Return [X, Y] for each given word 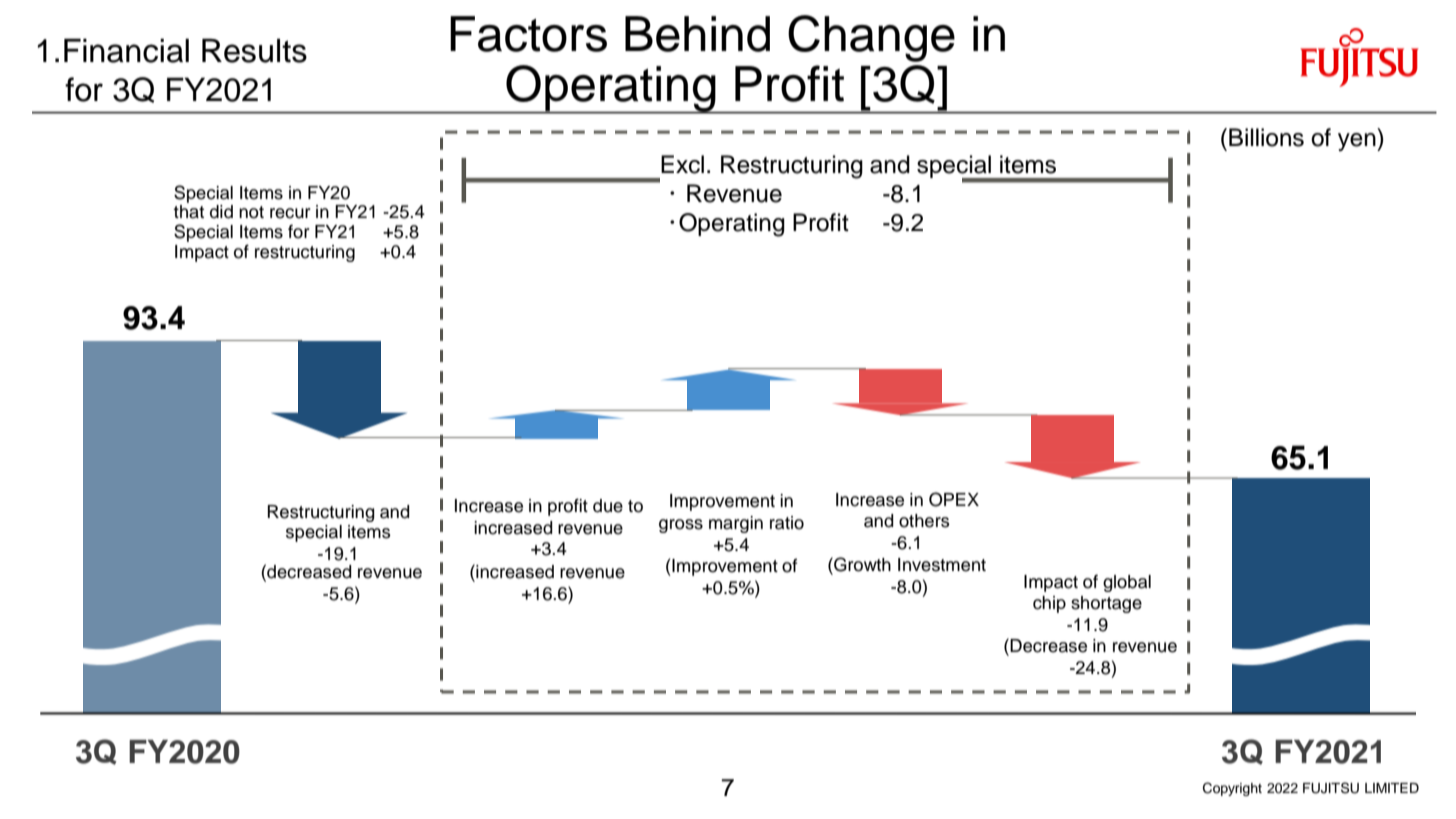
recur [290, 213]
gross [681, 526]
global [1127, 583]
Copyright [1232, 789]
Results [254, 50]
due [608, 506]
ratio [787, 523]
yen [1358, 142]
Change [871, 38]
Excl [682, 164]
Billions [1266, 137]
